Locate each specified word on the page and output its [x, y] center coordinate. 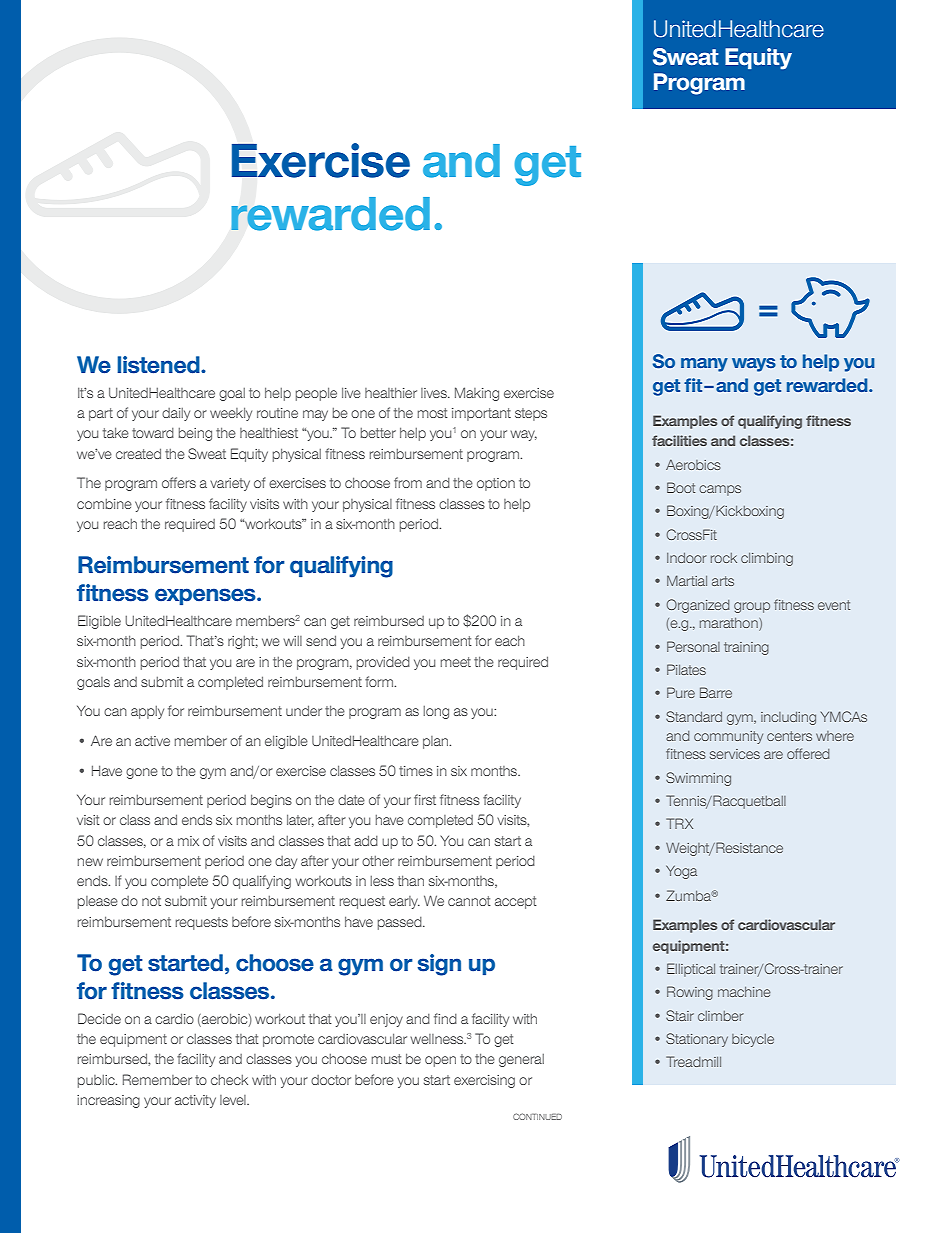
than [411, 880]
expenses [206, 596]
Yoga [681, 872]
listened [159, 365]
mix [188, 841]
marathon [730, 624]
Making [477, 394]
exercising [484, 1081]
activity [195, 1101]
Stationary [697, 1040]
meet [456, 662]
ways [754, 365]
